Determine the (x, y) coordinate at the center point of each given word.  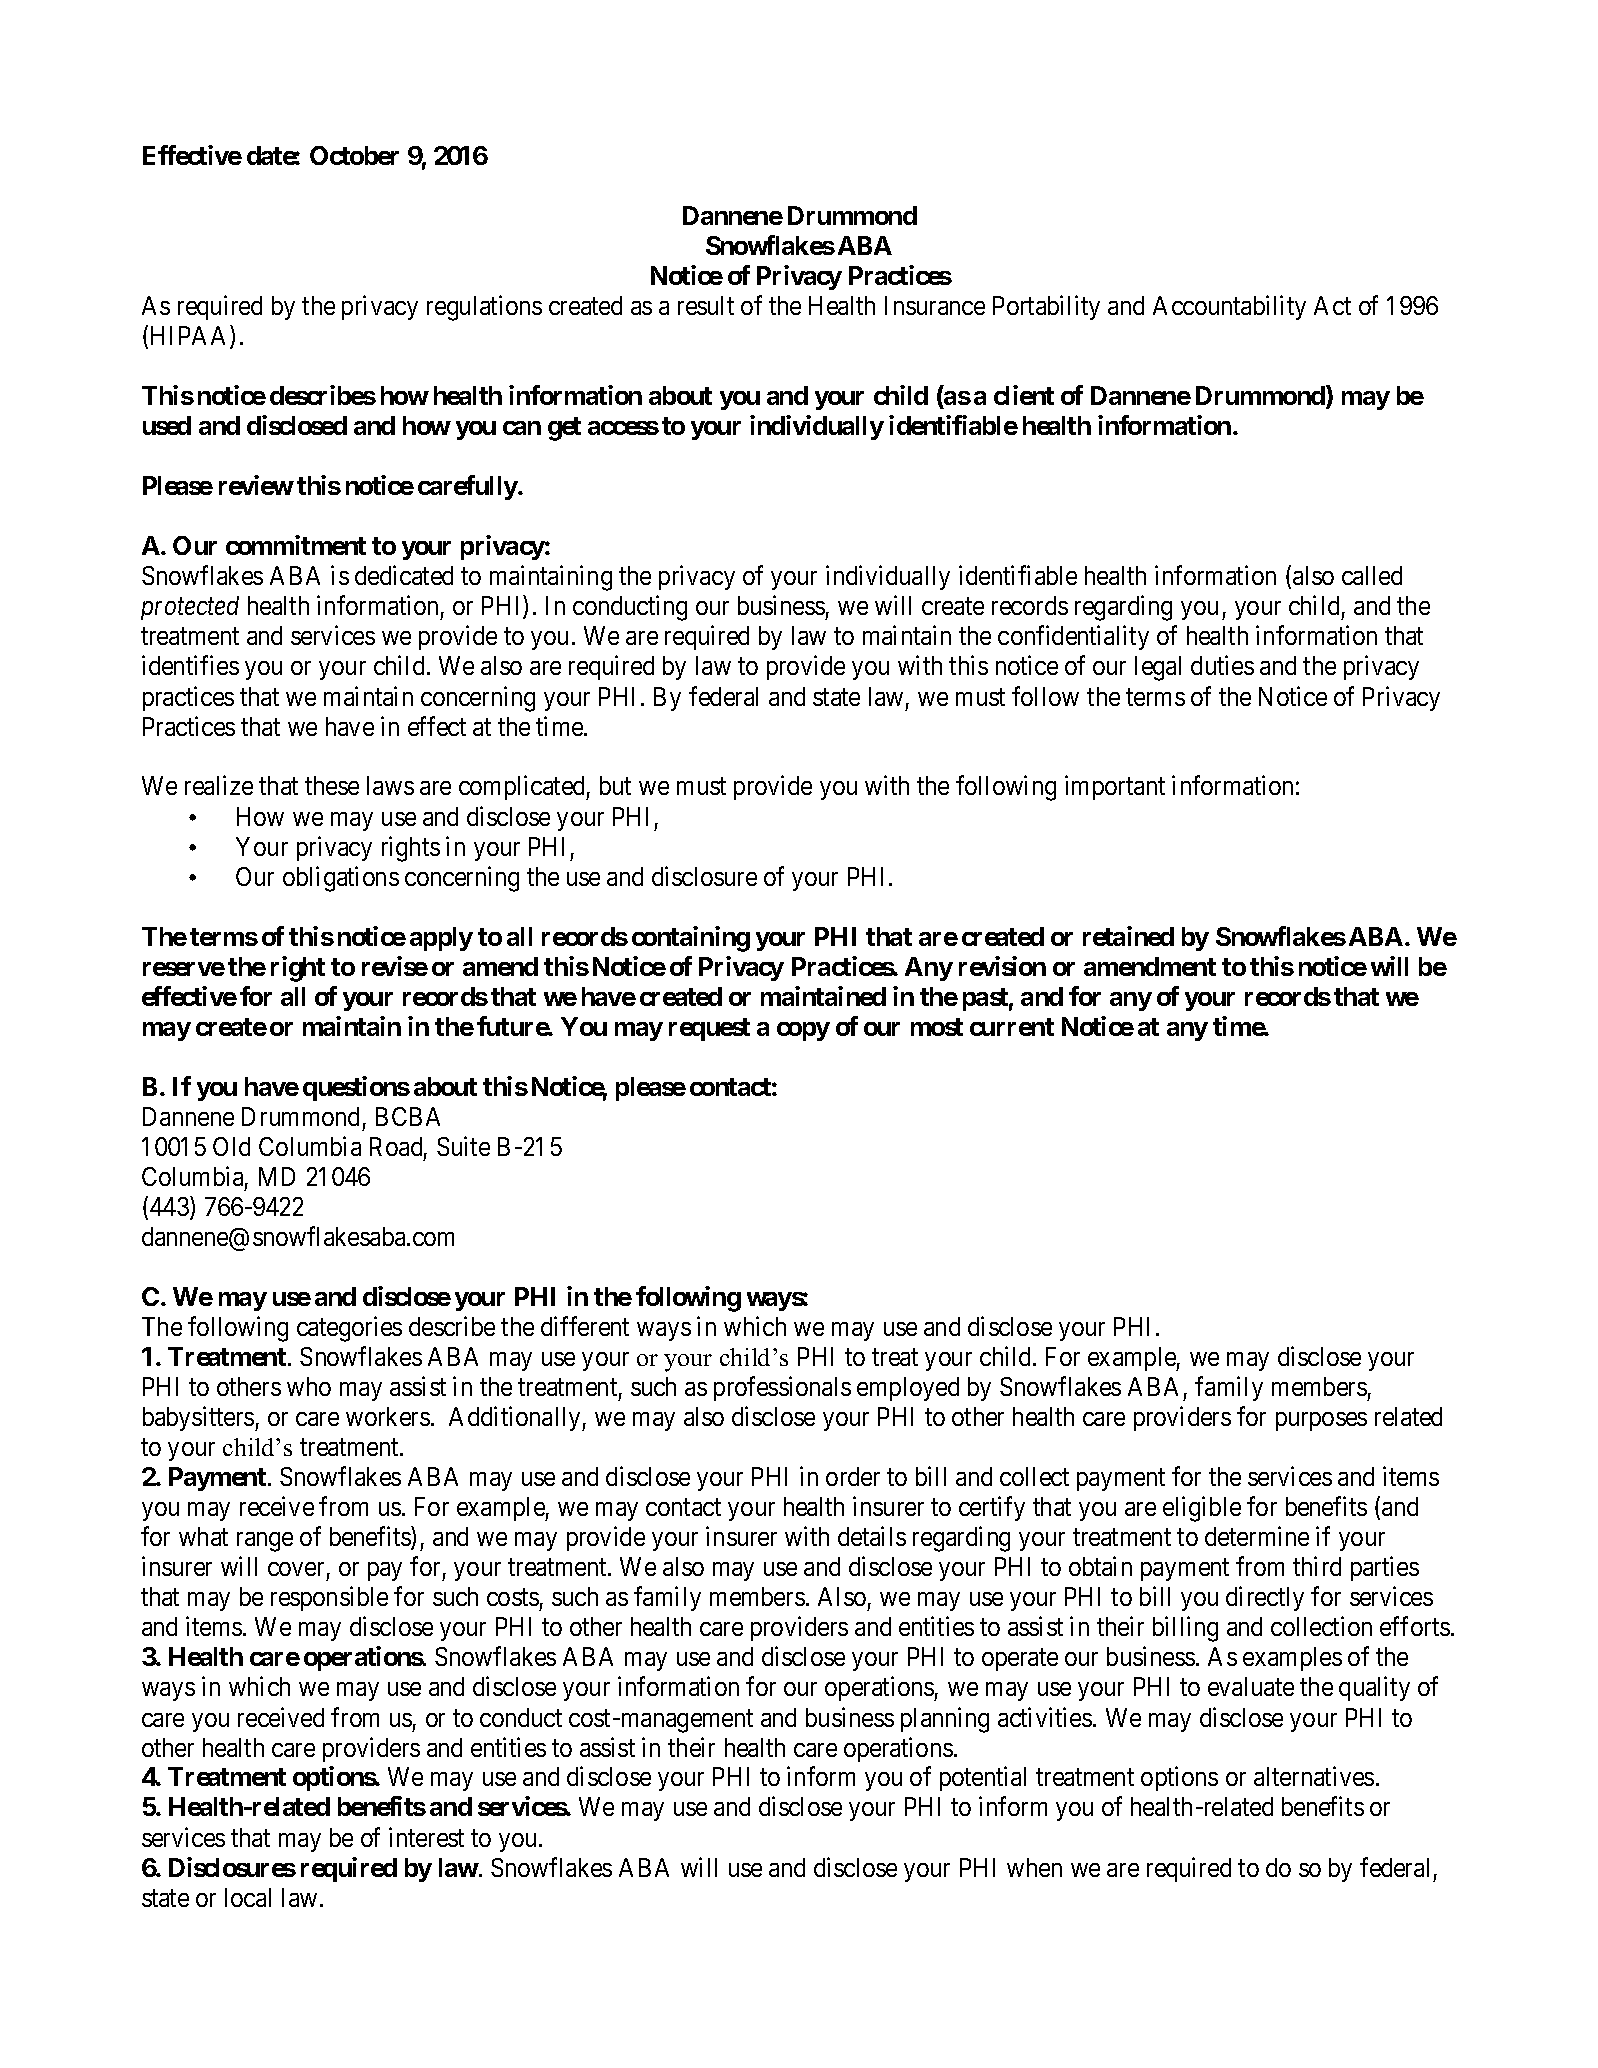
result (706, 305)
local (248, 1897)
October (354, 155)
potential (983, 1779)
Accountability (1229, 307)
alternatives (1314, 1776)
